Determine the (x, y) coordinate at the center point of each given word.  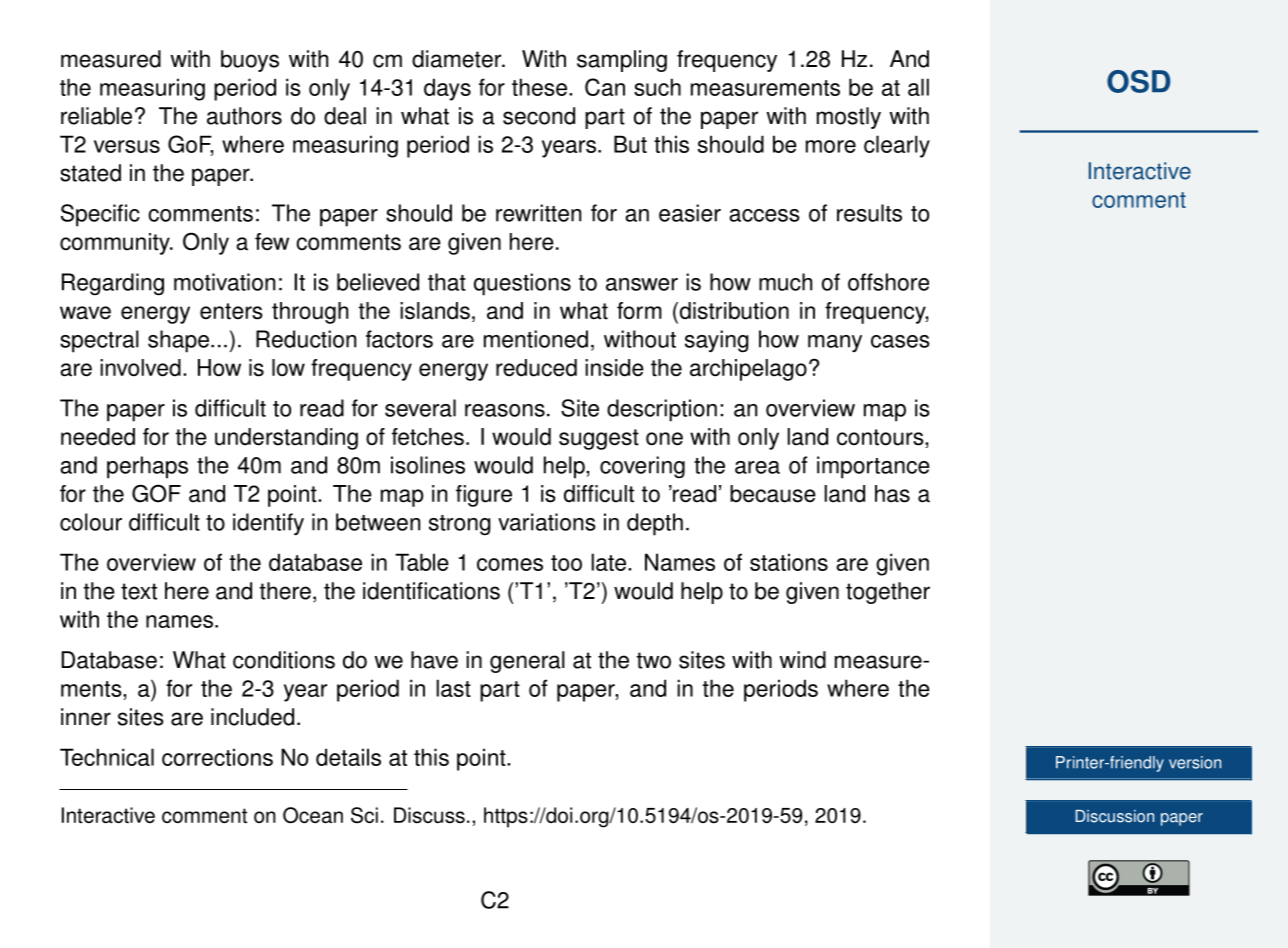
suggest (599, 439)
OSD (1138, 81)
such (657, 87)
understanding (286, 439)
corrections (217, 757)
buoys (250, 61)
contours (881, 438)
